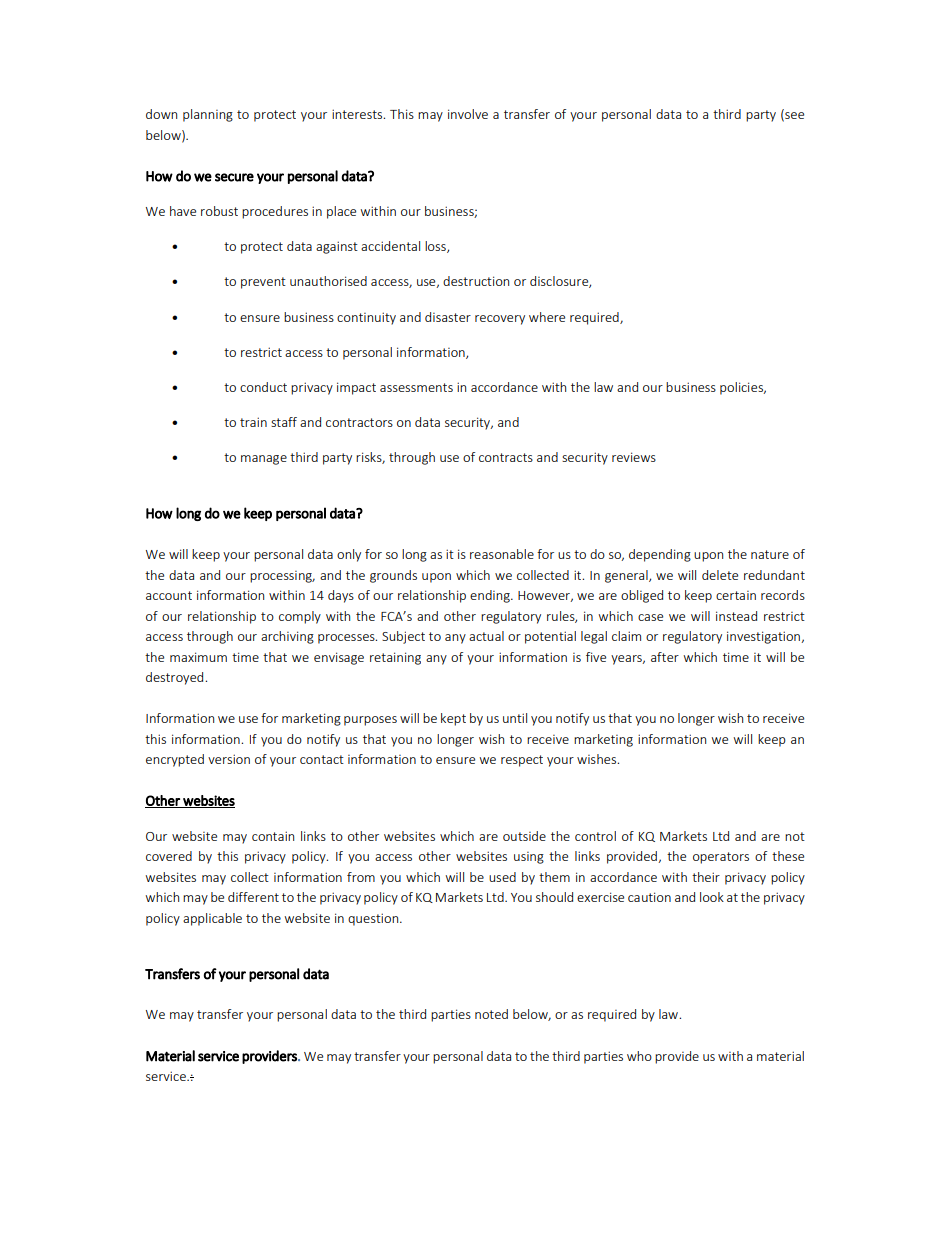  What do you see at coordinates (212, 919) in the image?
I see `applicable` at bounding box center [212, 919].
